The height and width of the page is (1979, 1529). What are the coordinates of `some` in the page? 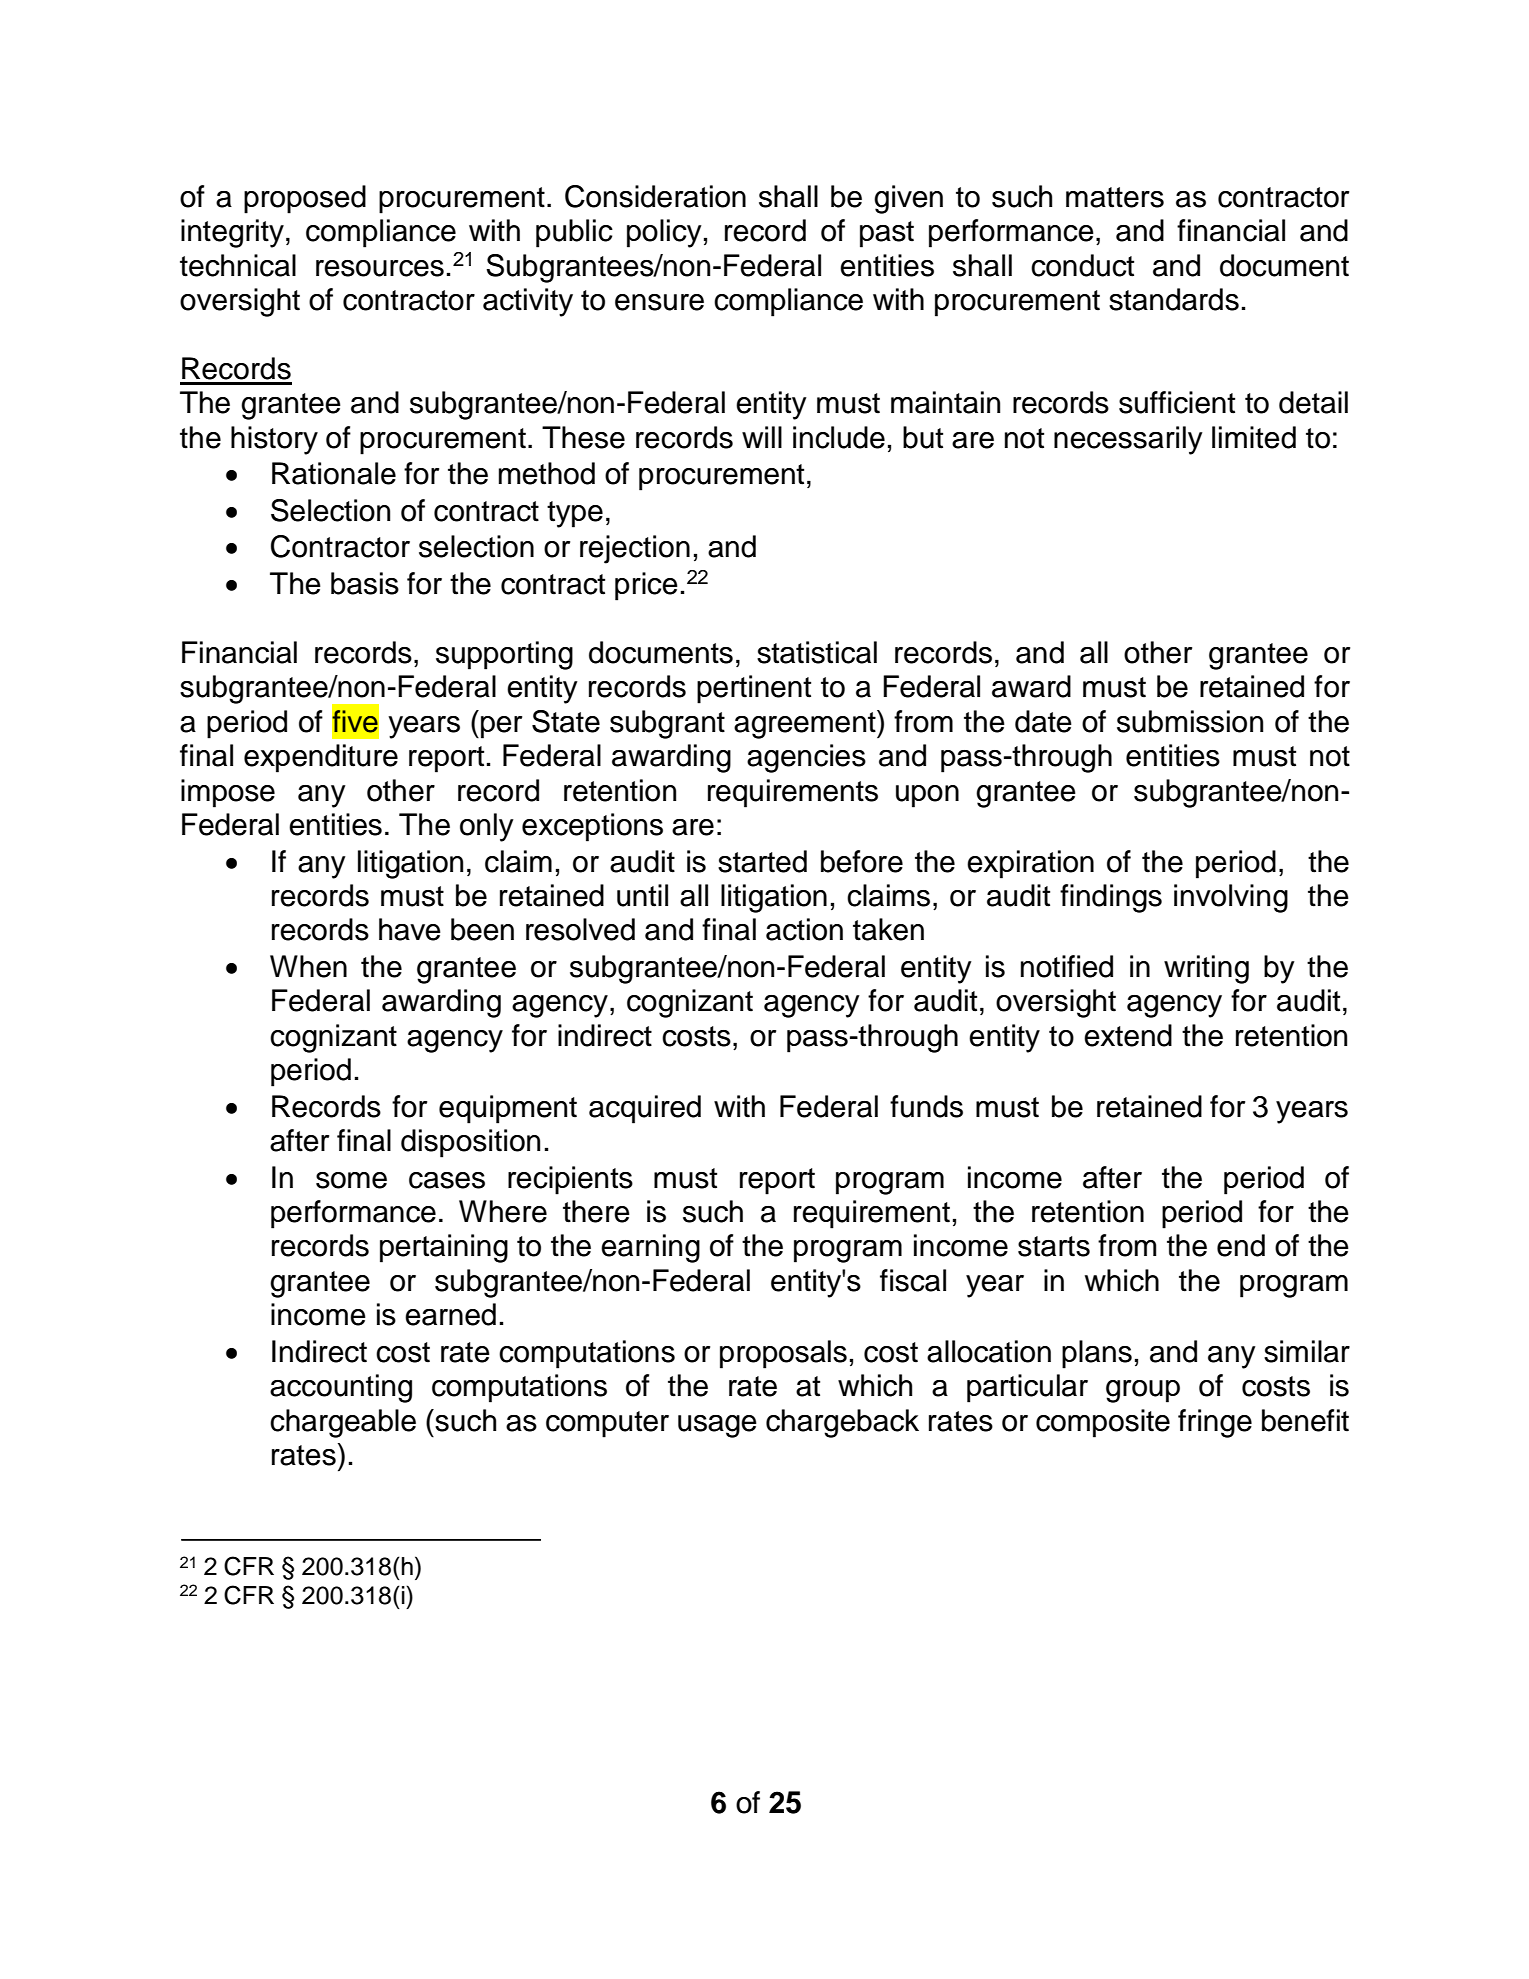 It's located at (351, 1180).
